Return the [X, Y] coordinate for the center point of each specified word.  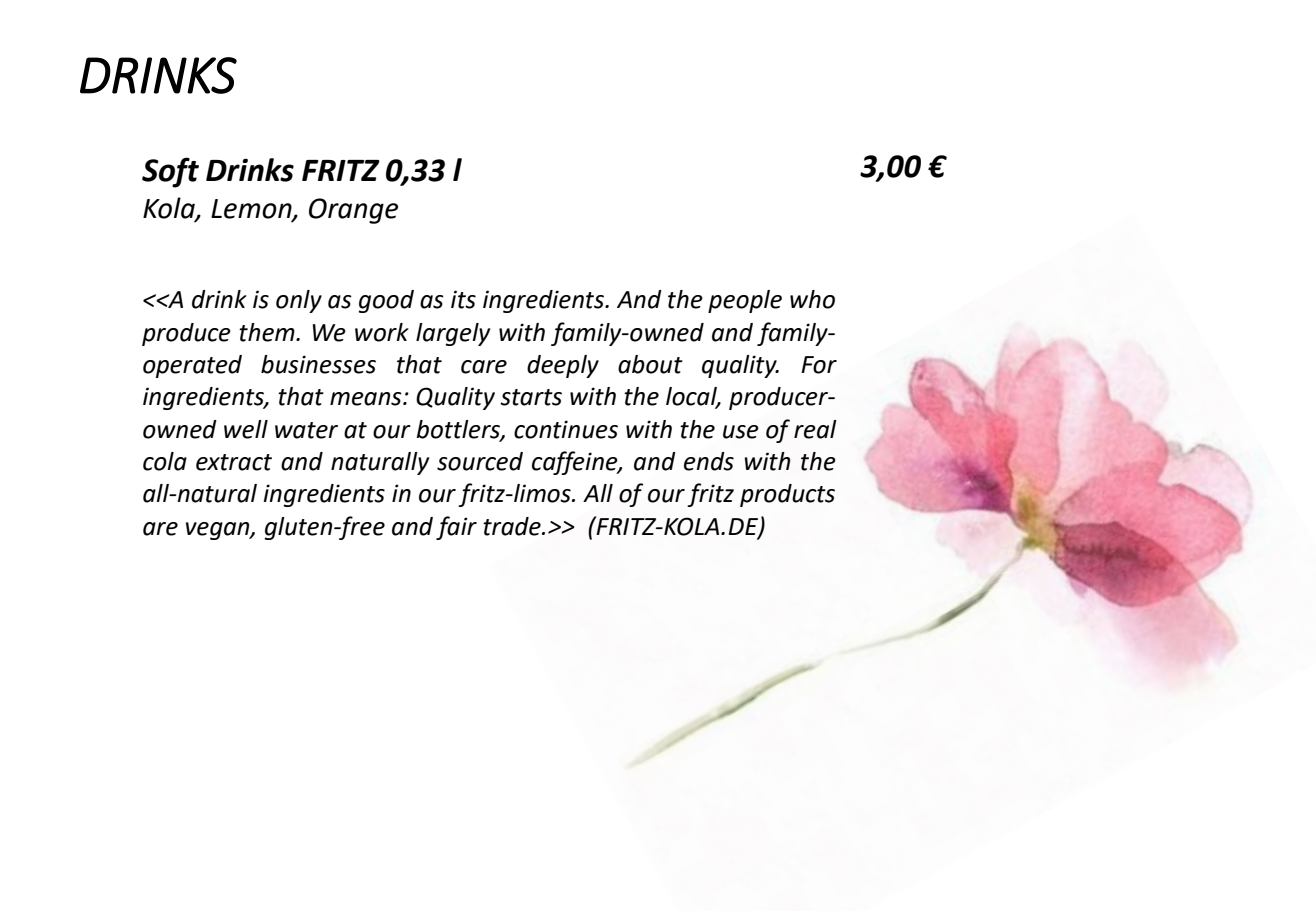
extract [234, 462]
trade [513, 526]
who [812, 299]
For [819, 365]
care [484, 367]
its [463, 299]
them [268, 332]
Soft [170, 172]
